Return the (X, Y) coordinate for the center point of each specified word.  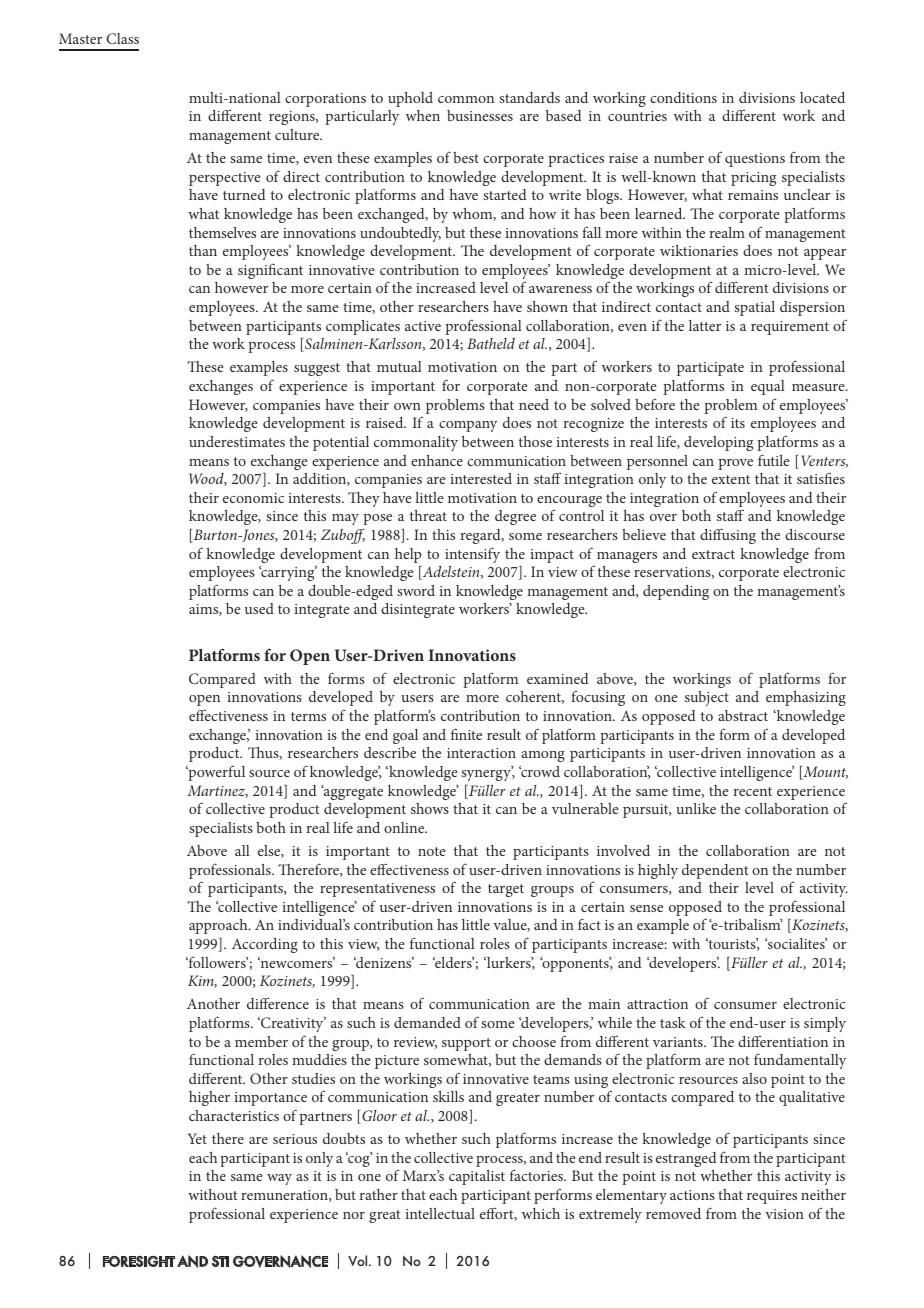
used (259, 608)
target (506, 890)
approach (219, 926)
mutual (399, 366)
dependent (715, 871)
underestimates (237, 441)
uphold (410, 99)
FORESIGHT (139, 1261)
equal (768, 387)
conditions (683, 97)
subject (707, 698)
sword (416, 590)
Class (123, 38)
